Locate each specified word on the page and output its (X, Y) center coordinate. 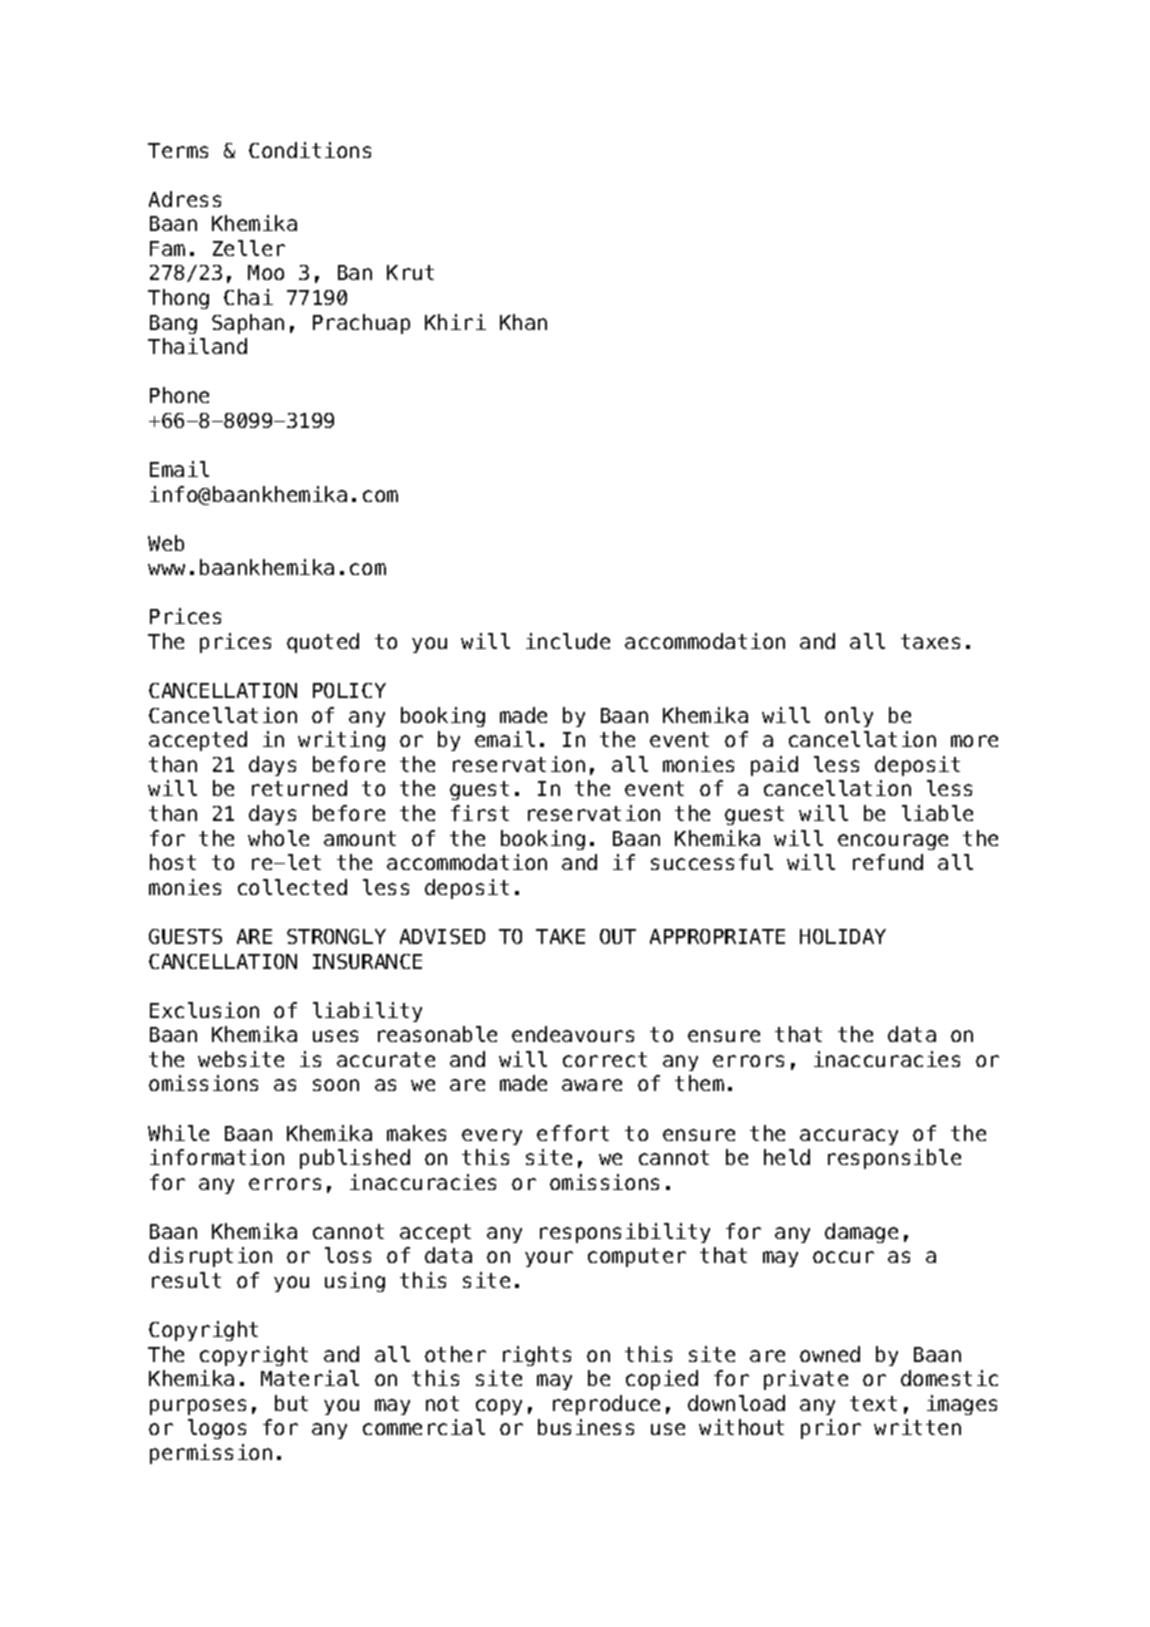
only (849, 717)
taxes (930, 641)
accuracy (849, 1137)
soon (336, 1085)
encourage (893, 842)
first (480, 813)
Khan (523, 322)
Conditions (310, 150)
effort (573, 1133)
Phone (179, 395)
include (568, 641)
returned (299, 788)
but (291, 1403)
